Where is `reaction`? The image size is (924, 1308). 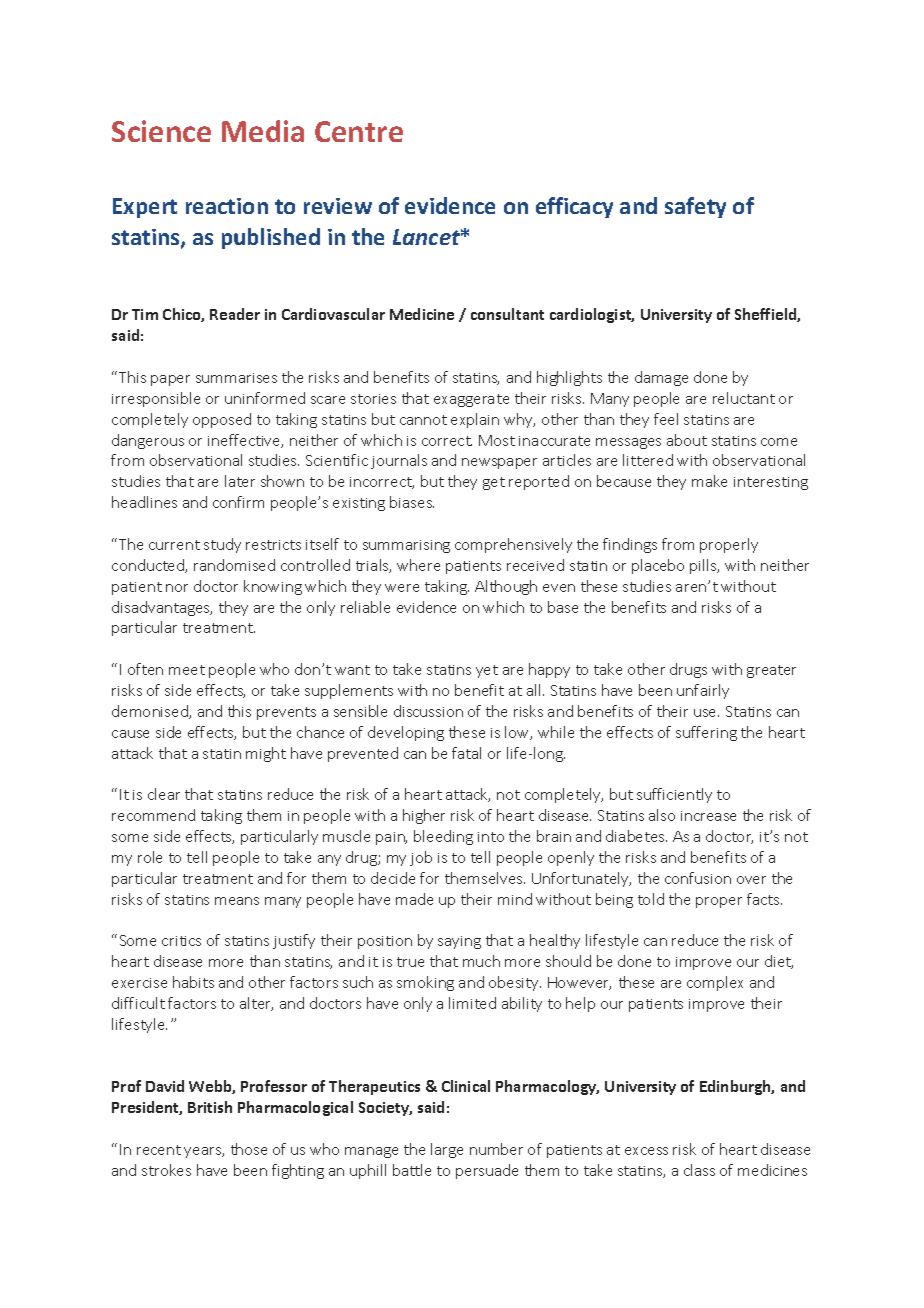
reaction is located at coordinates (227, 206).
